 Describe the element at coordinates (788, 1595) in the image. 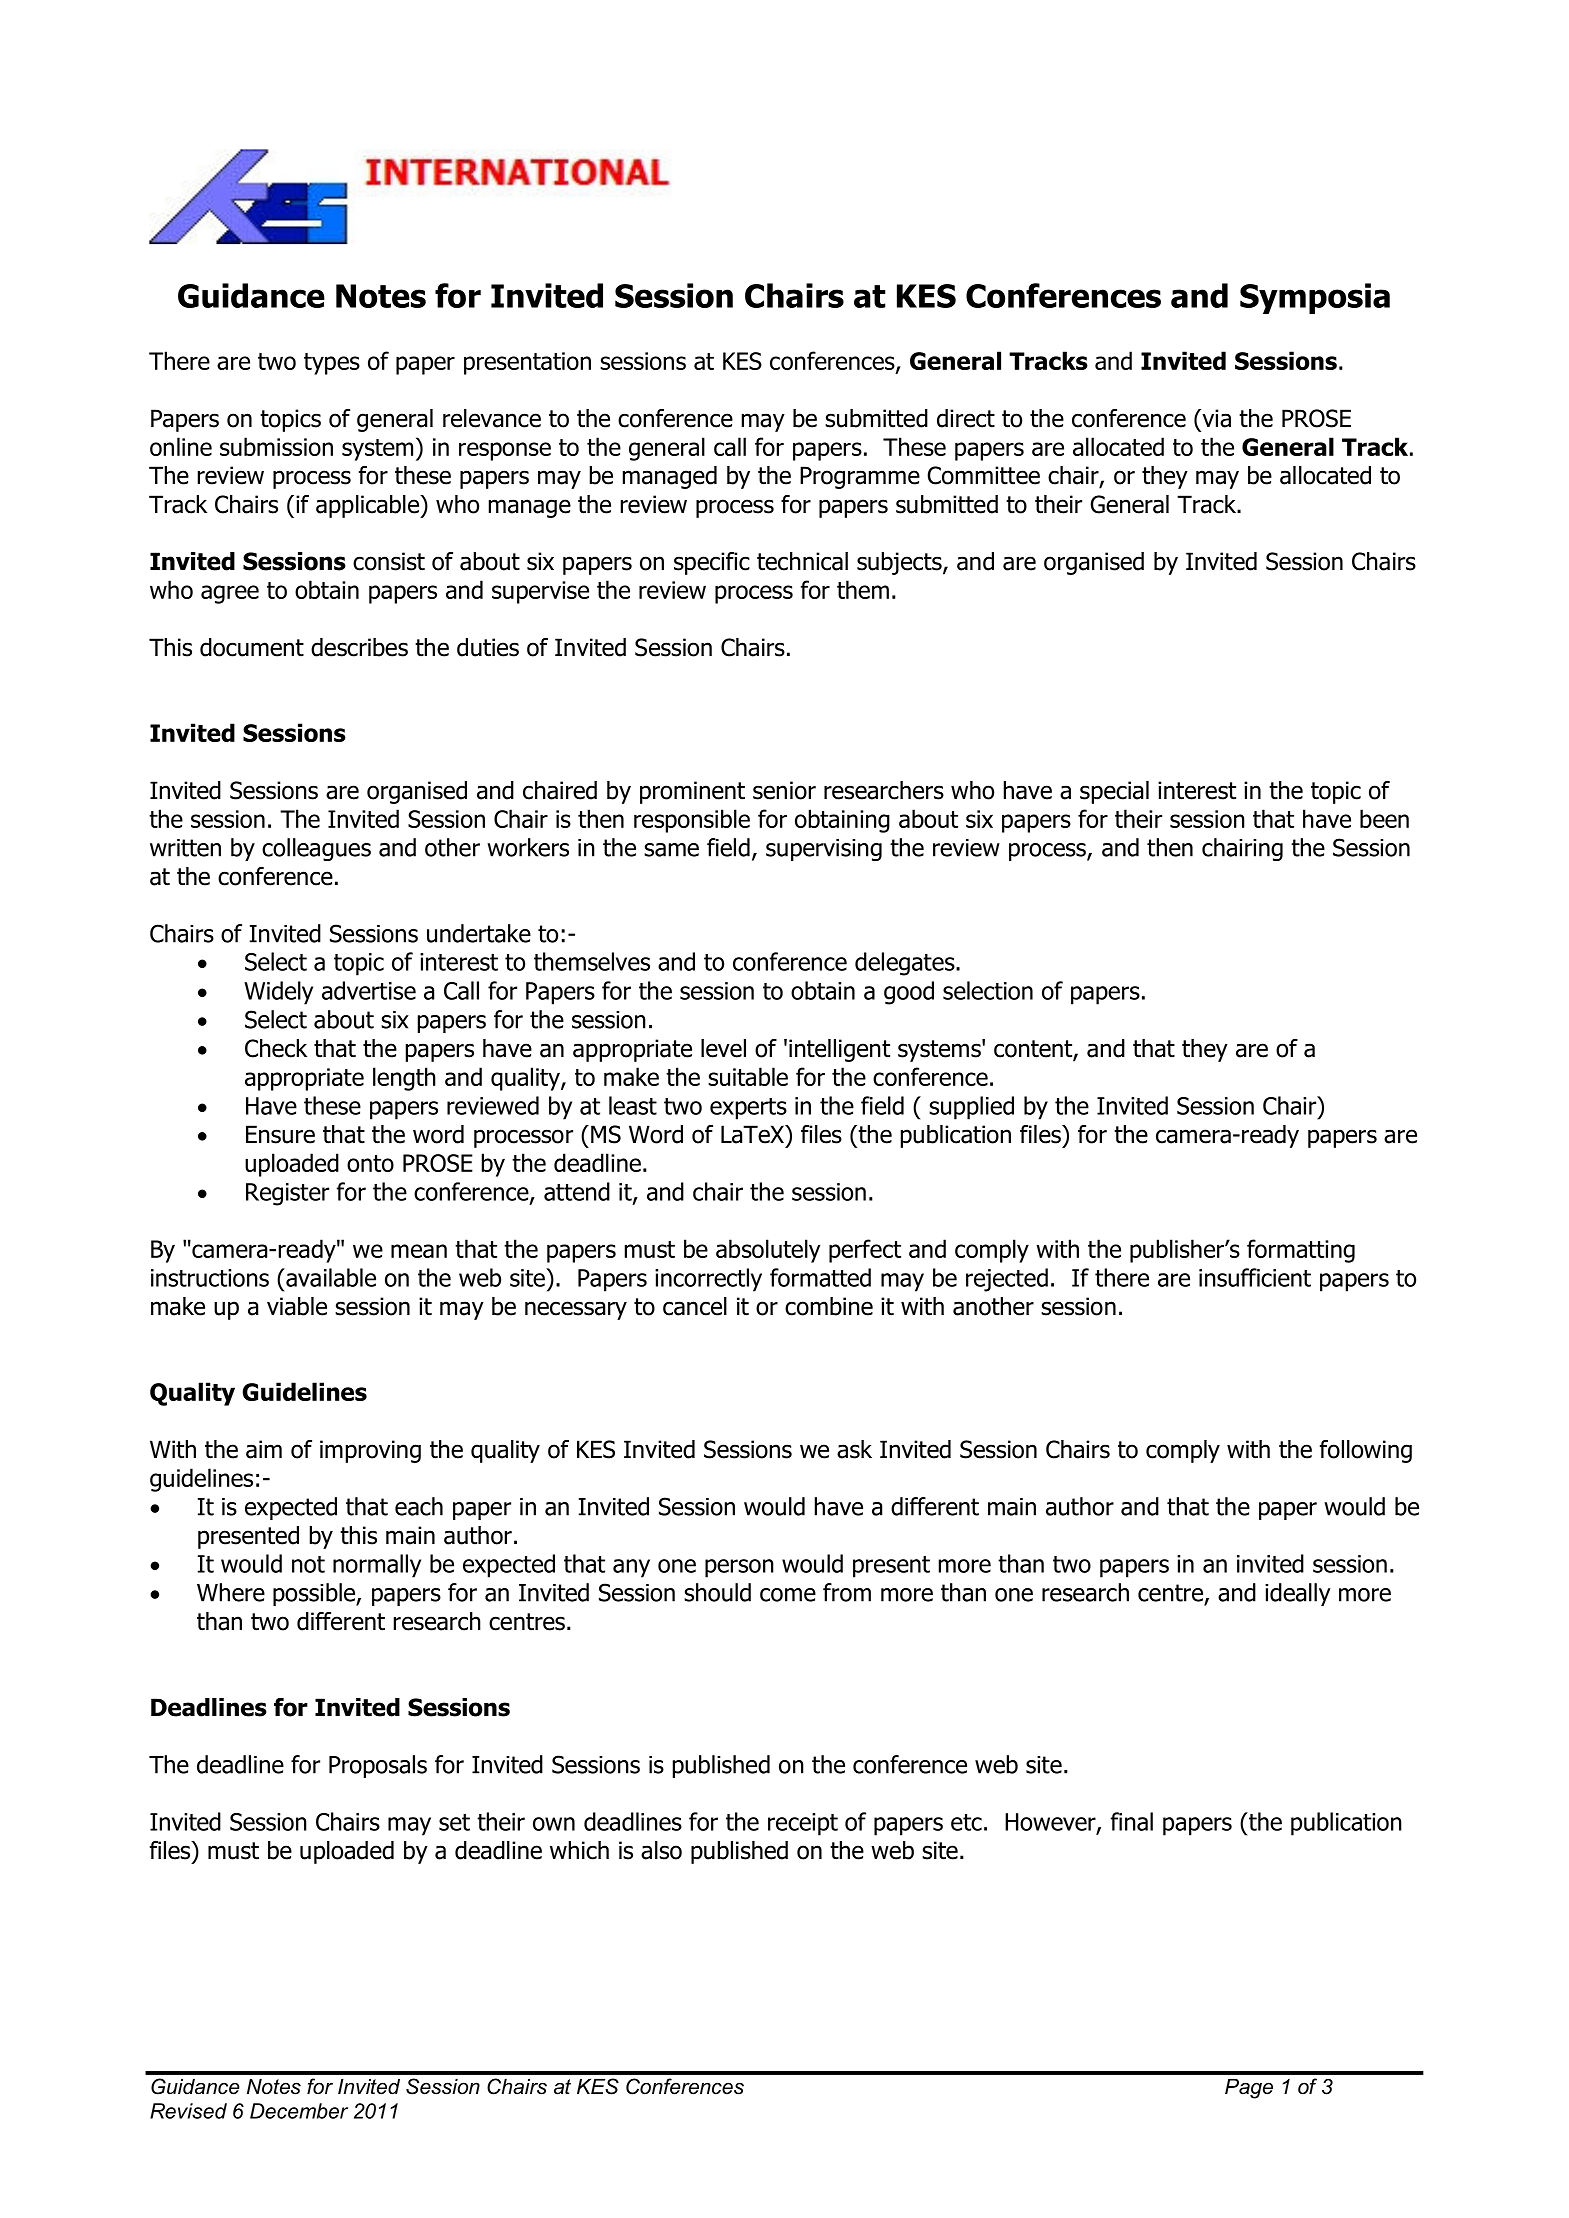

I see `come` at that location.
